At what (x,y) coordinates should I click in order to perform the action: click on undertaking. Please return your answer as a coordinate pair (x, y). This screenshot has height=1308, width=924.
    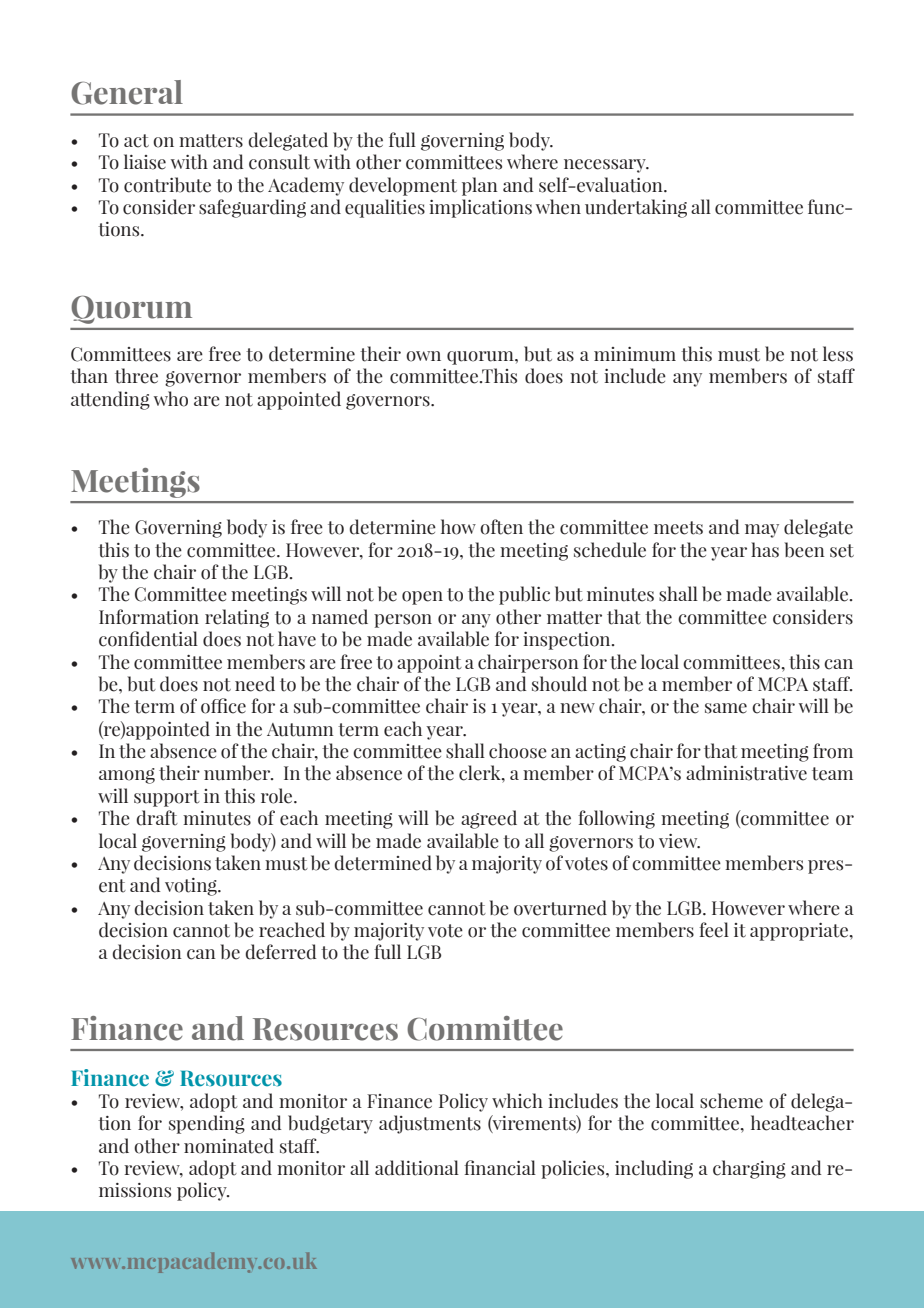
    Looking at the image, I should click on (636, 208).
